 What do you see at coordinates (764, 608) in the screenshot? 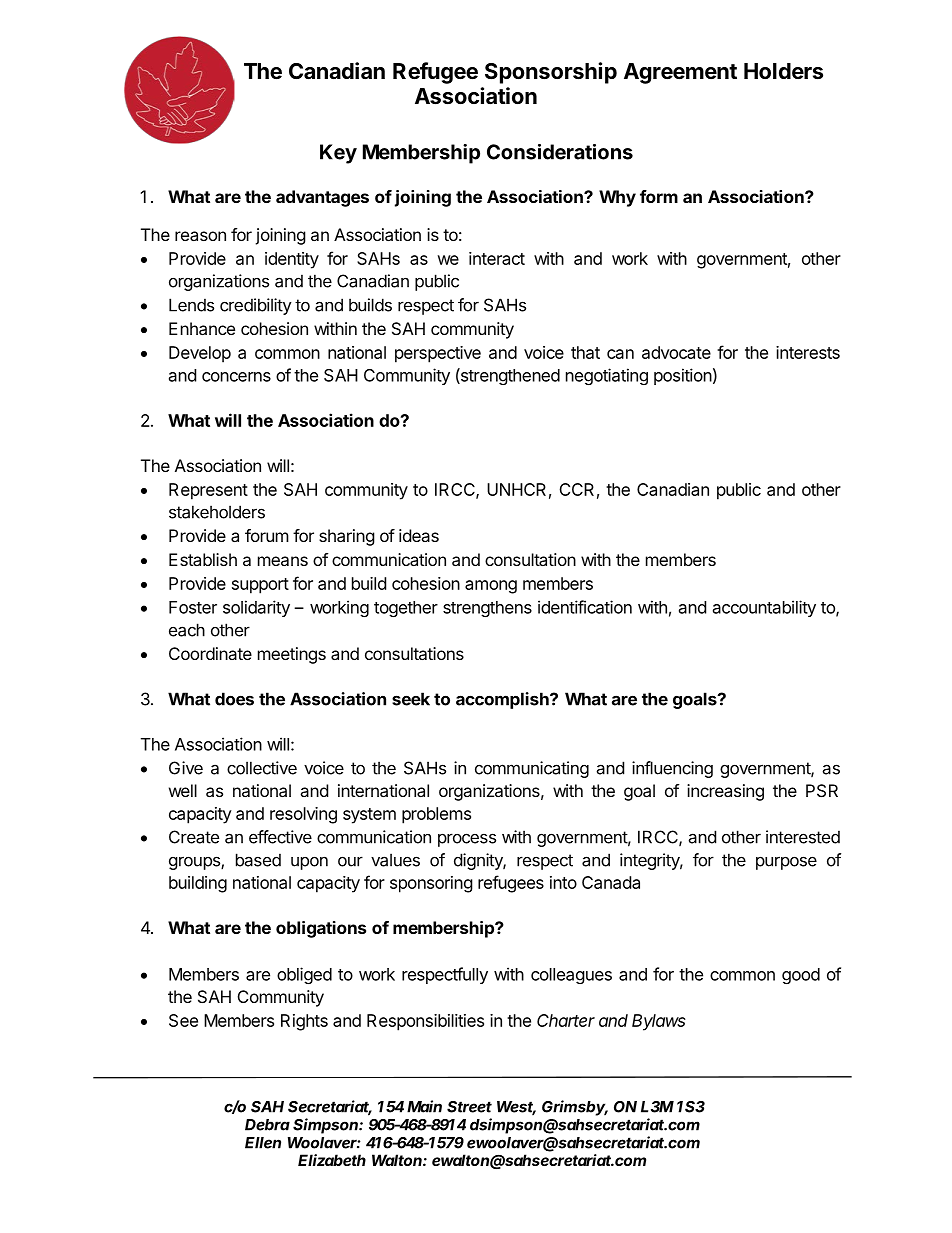
I see `accountability` at bounding box center [764, 608].
